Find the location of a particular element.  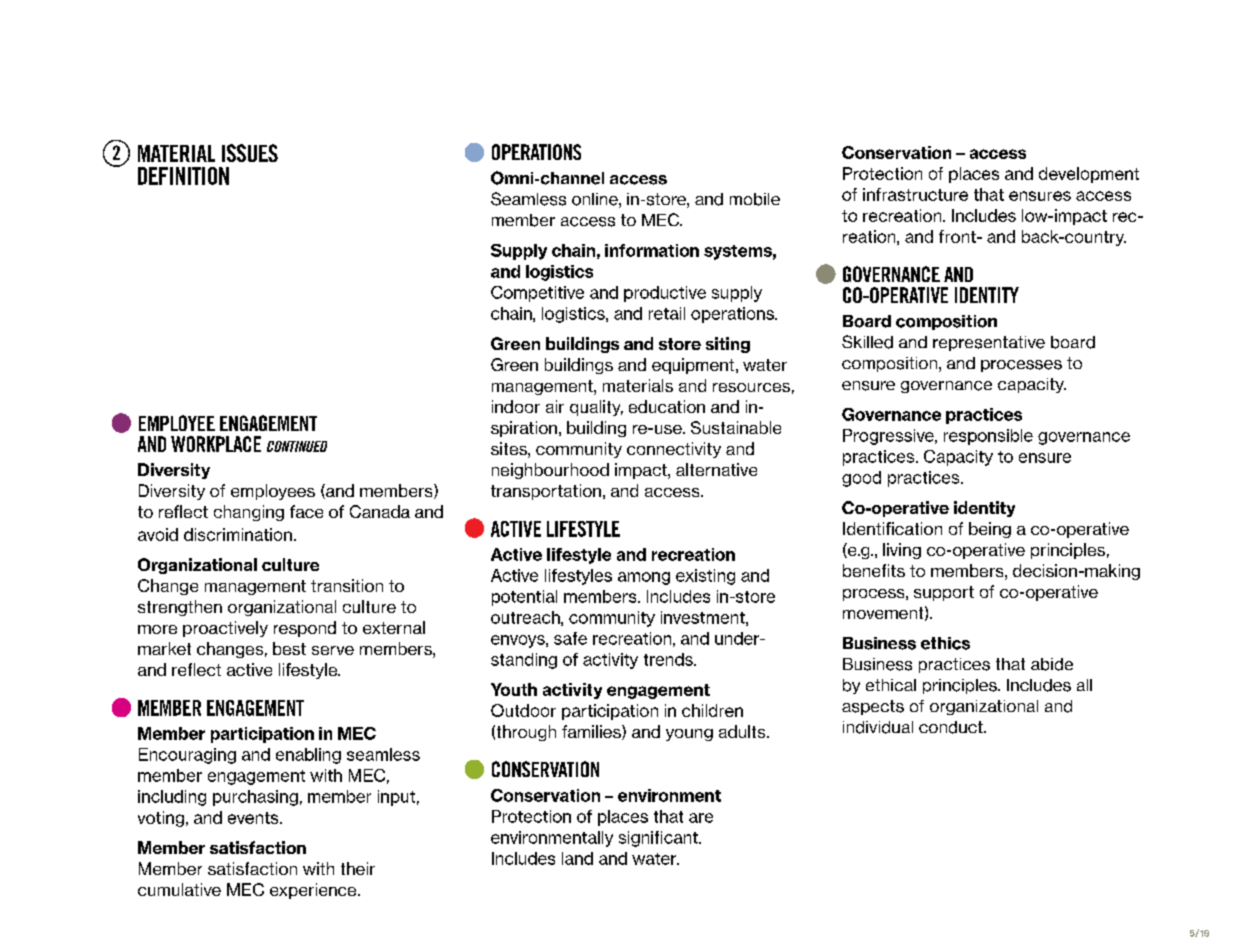

Issues is located at coordinates (250, 153).
